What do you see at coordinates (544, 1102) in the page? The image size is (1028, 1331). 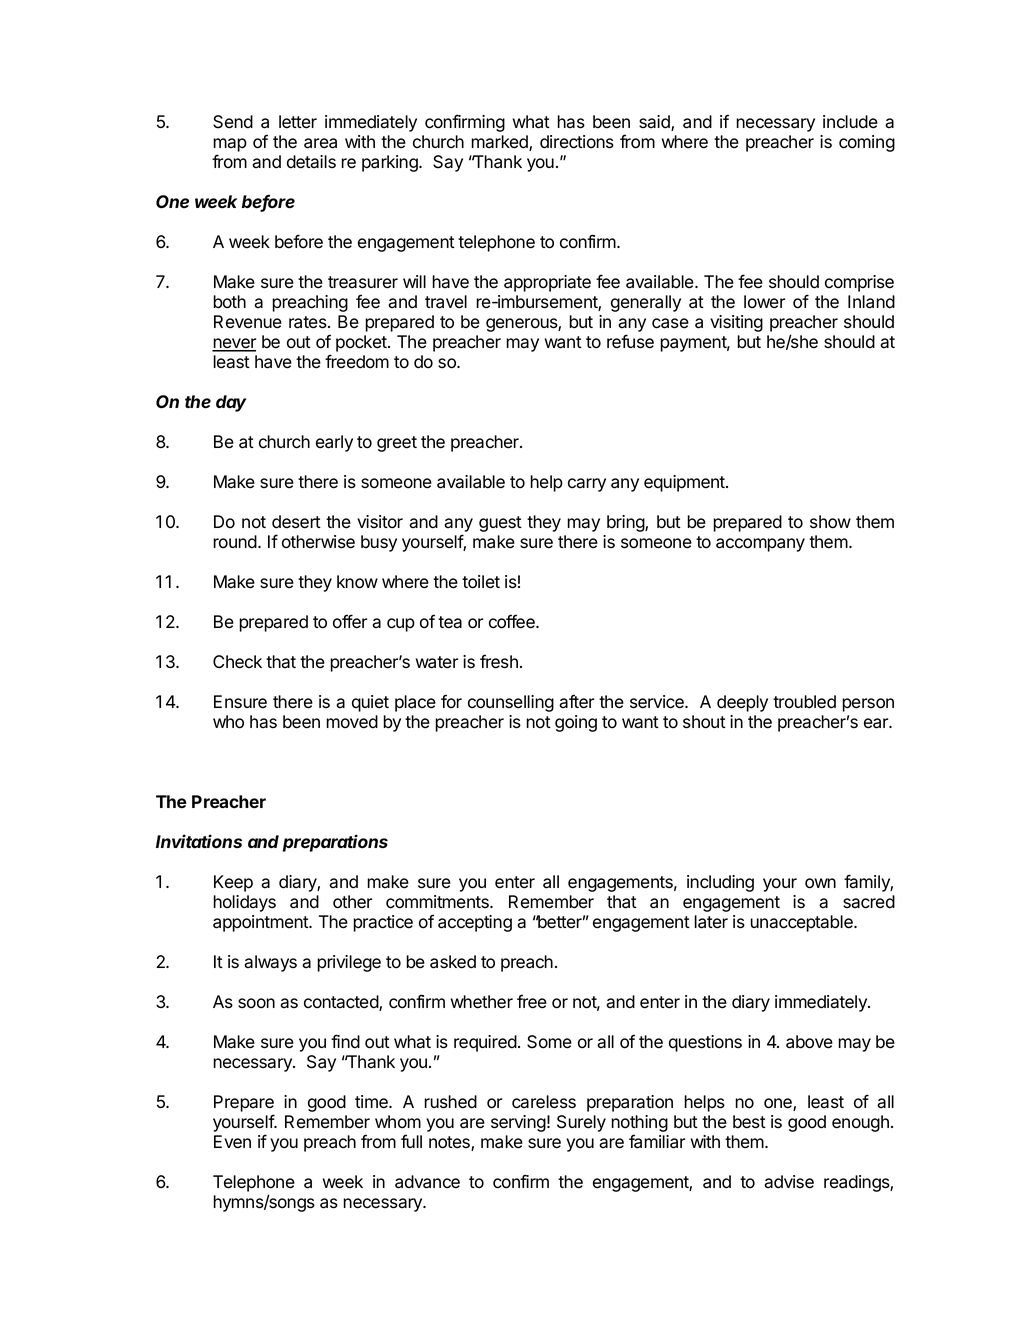 I see `careless` at bounding box center [544, 1102].
